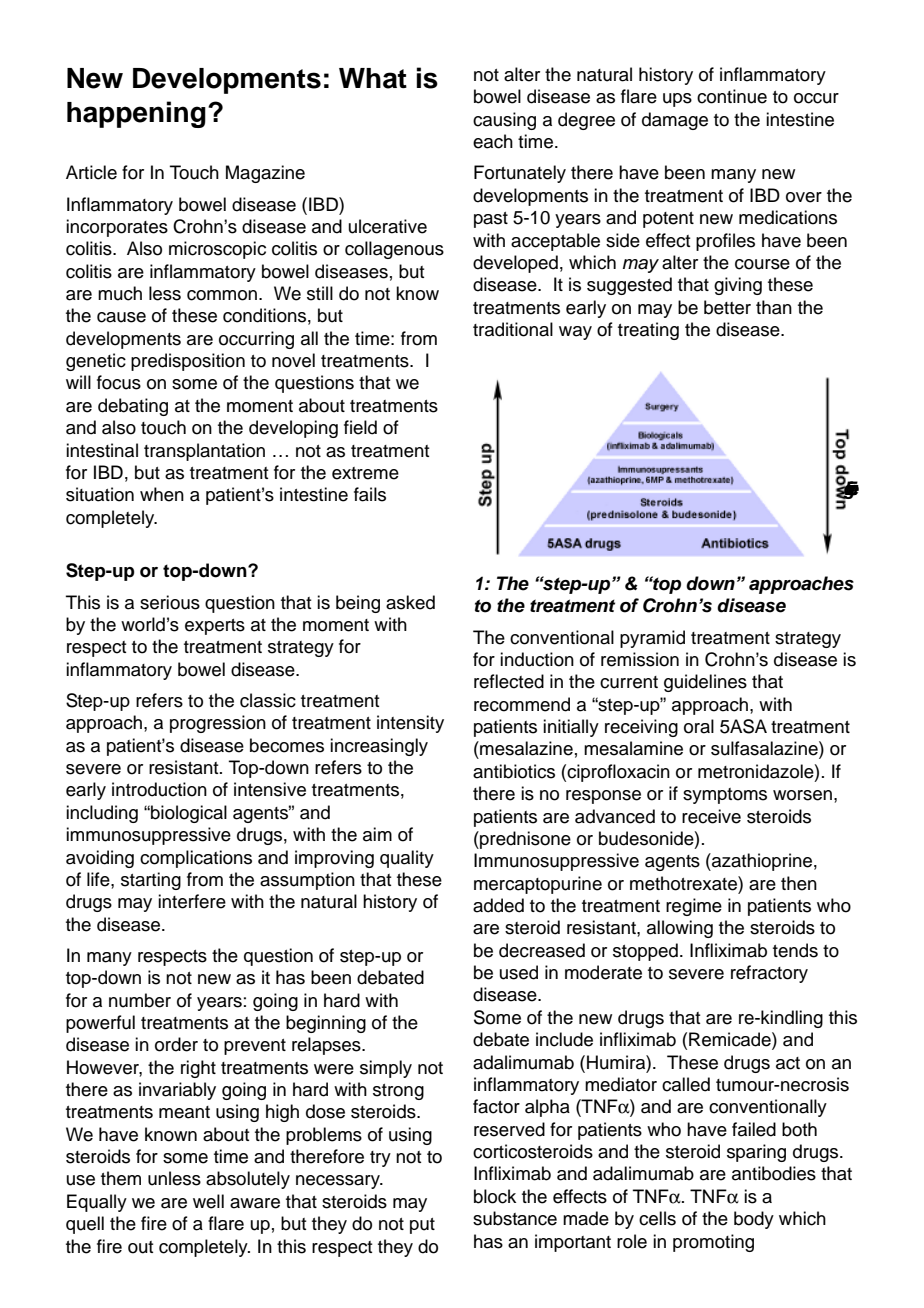  I want to click on happening, so click(136, 114).
